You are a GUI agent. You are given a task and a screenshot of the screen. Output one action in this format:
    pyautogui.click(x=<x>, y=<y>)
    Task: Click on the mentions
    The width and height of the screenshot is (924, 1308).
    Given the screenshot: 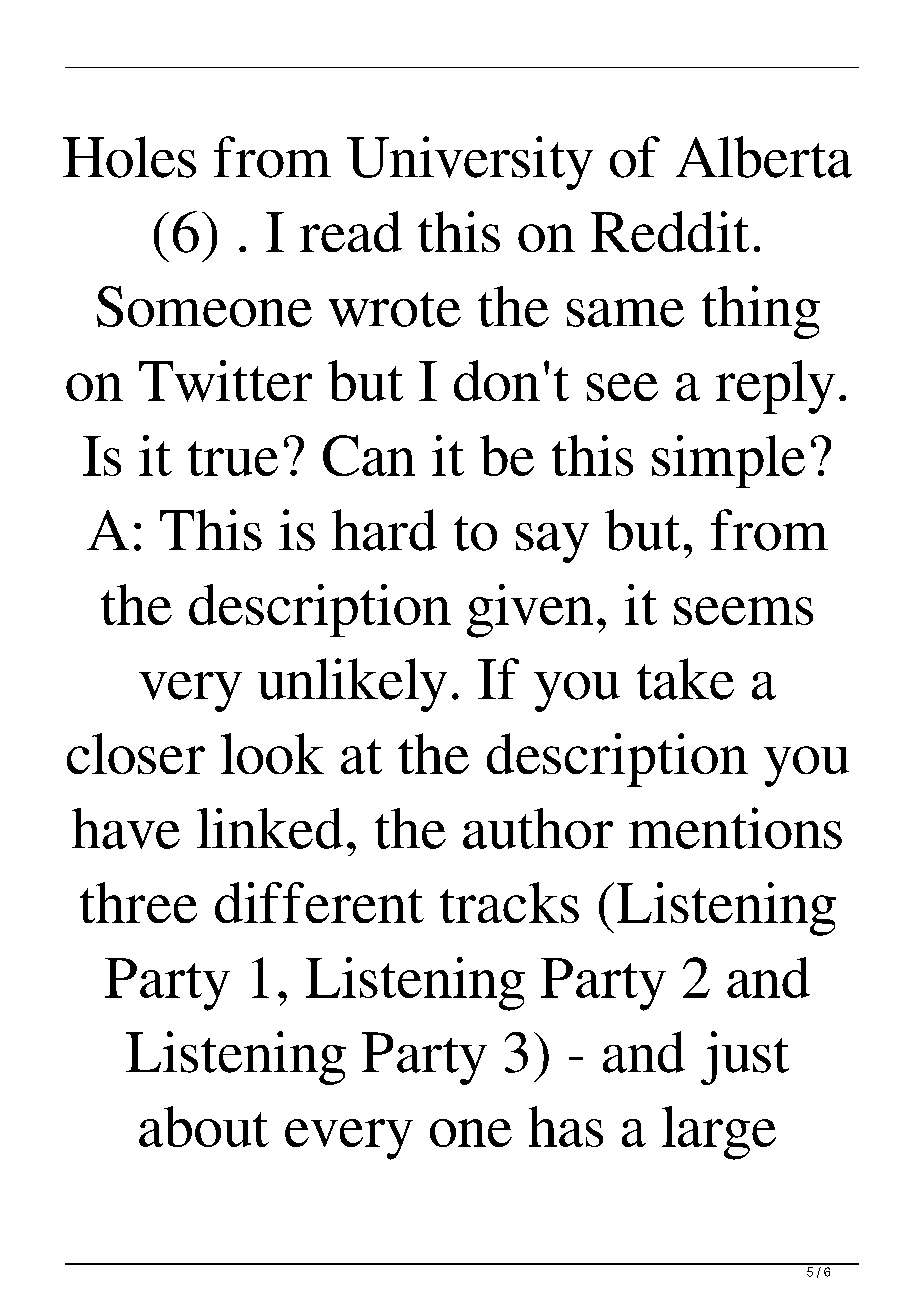 What is the action you would take?
    pyautogui.click(x=735, y=828)
